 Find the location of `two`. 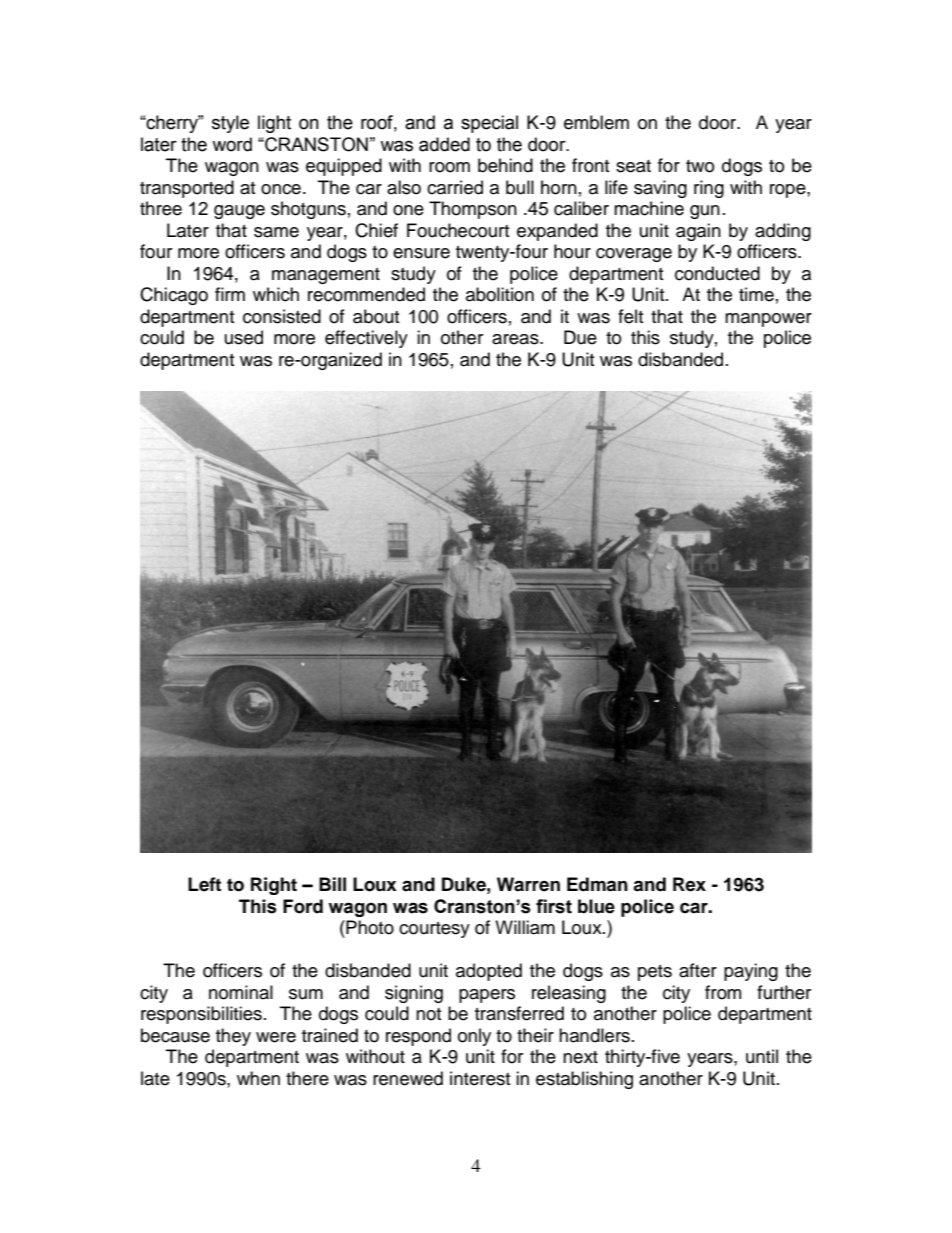

two is located at coordinates (700, 166).
